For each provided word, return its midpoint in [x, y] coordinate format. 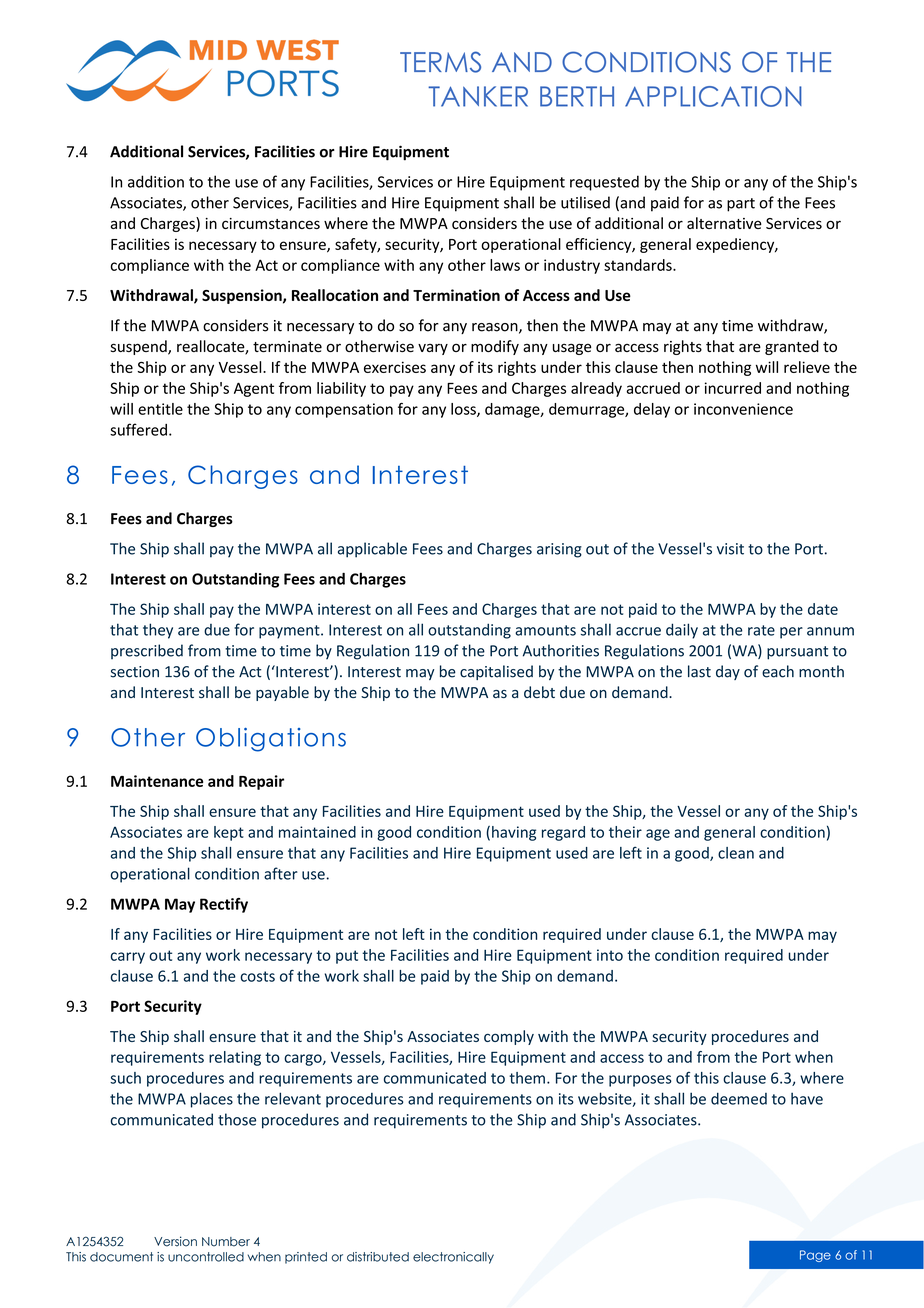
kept [229, 833]
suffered [138, 429]
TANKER [478, 96]
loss [464, 410]
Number [226, 1242]
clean [736, 853]
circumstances [271, 223]
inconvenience [743, 409]
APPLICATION [713, 96]
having [514, 833]
